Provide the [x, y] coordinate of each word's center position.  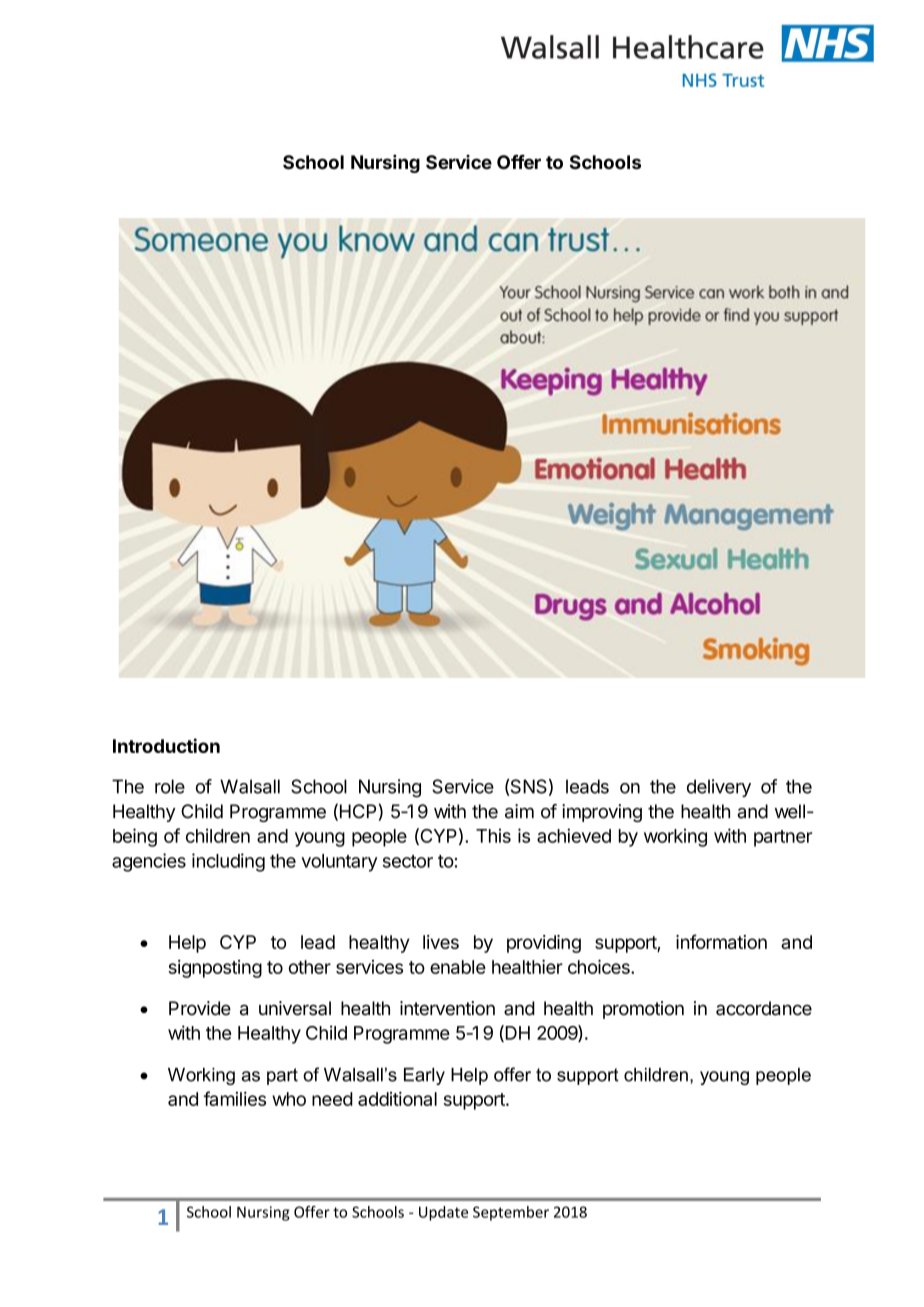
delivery [719, 788]
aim [519, 811]
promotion [643, 1010]
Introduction [166, 745]
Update [443, 1213]
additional [397, 1099]
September [511, 1213]
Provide [200, 1008]
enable [458, 967]
